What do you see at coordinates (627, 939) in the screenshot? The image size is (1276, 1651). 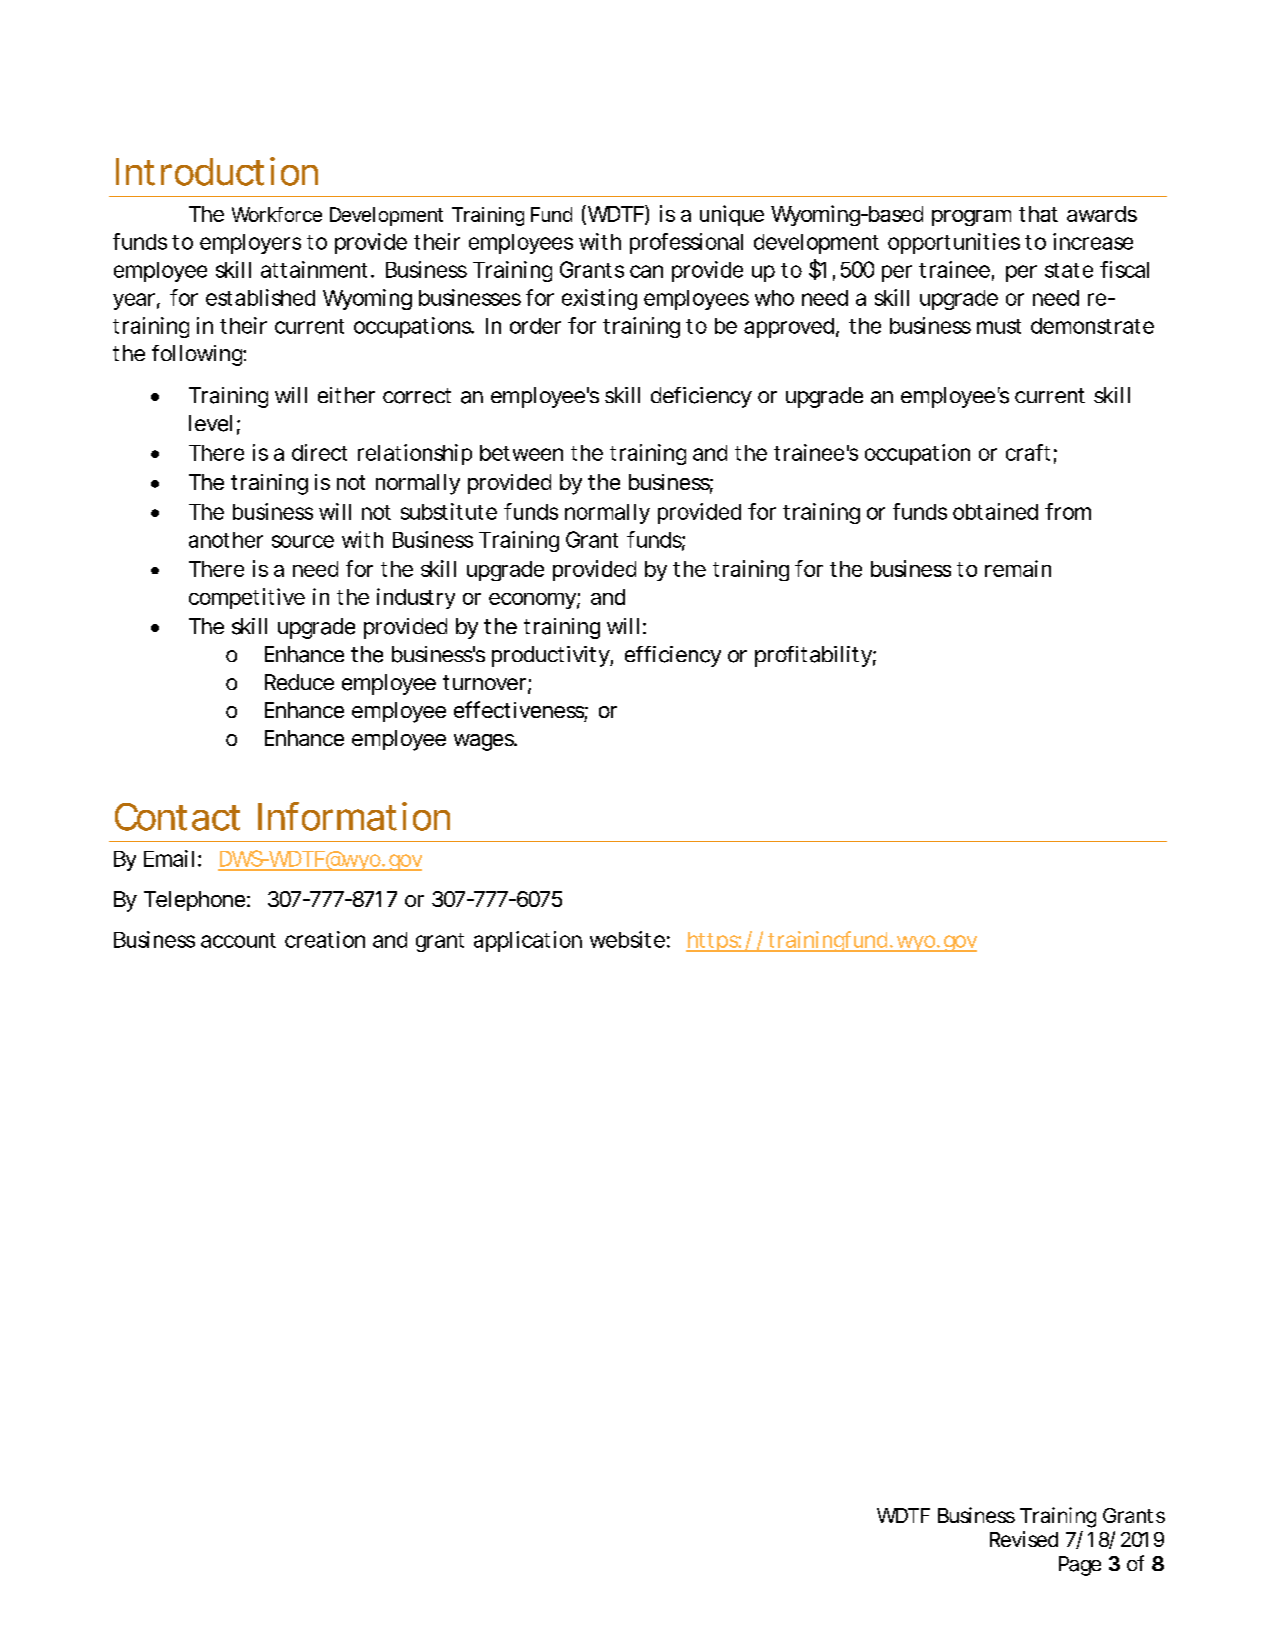 I see `website` at bounding box center [627, 939].
